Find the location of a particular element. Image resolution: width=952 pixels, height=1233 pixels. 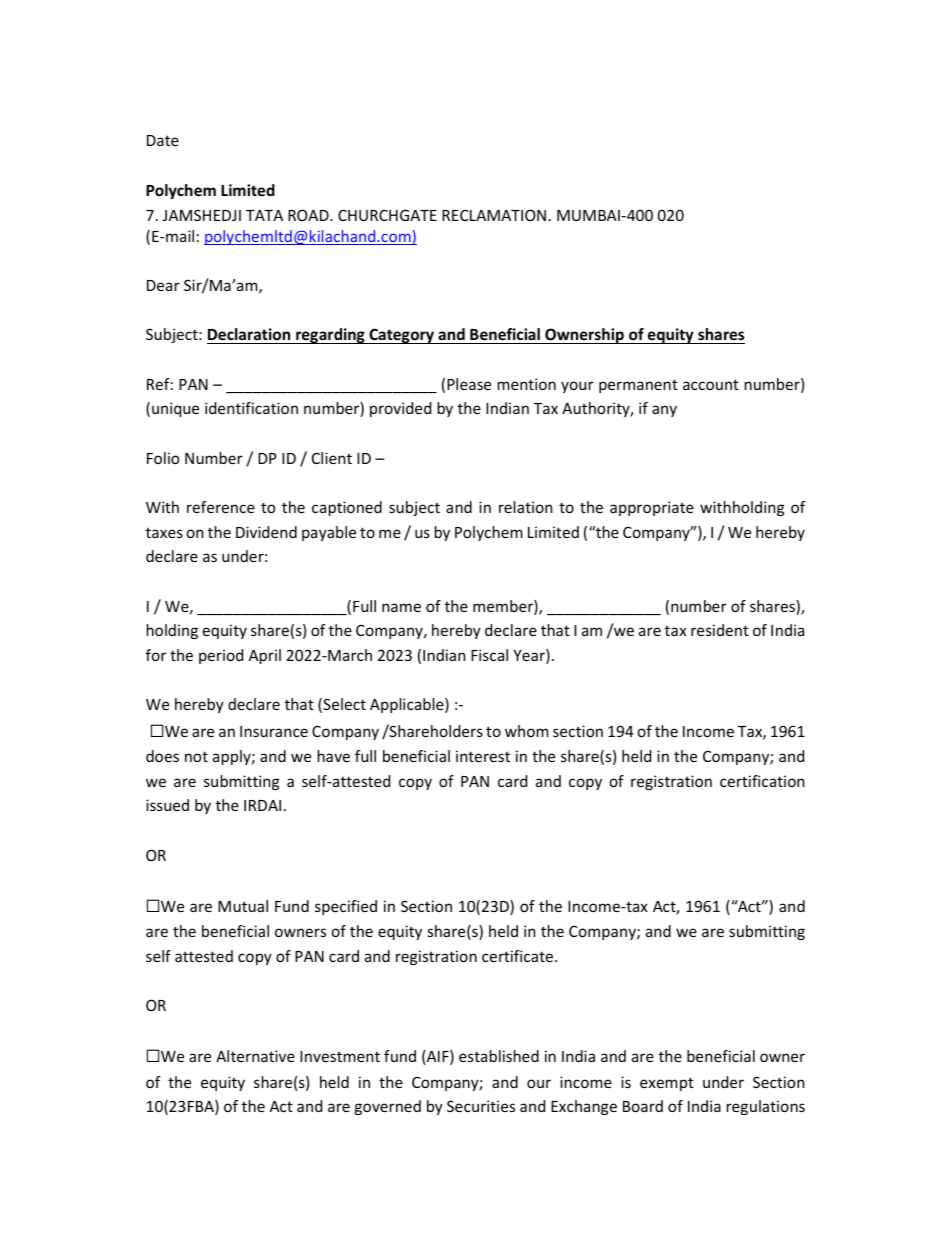

relation is located at coordinates (525, 507).
